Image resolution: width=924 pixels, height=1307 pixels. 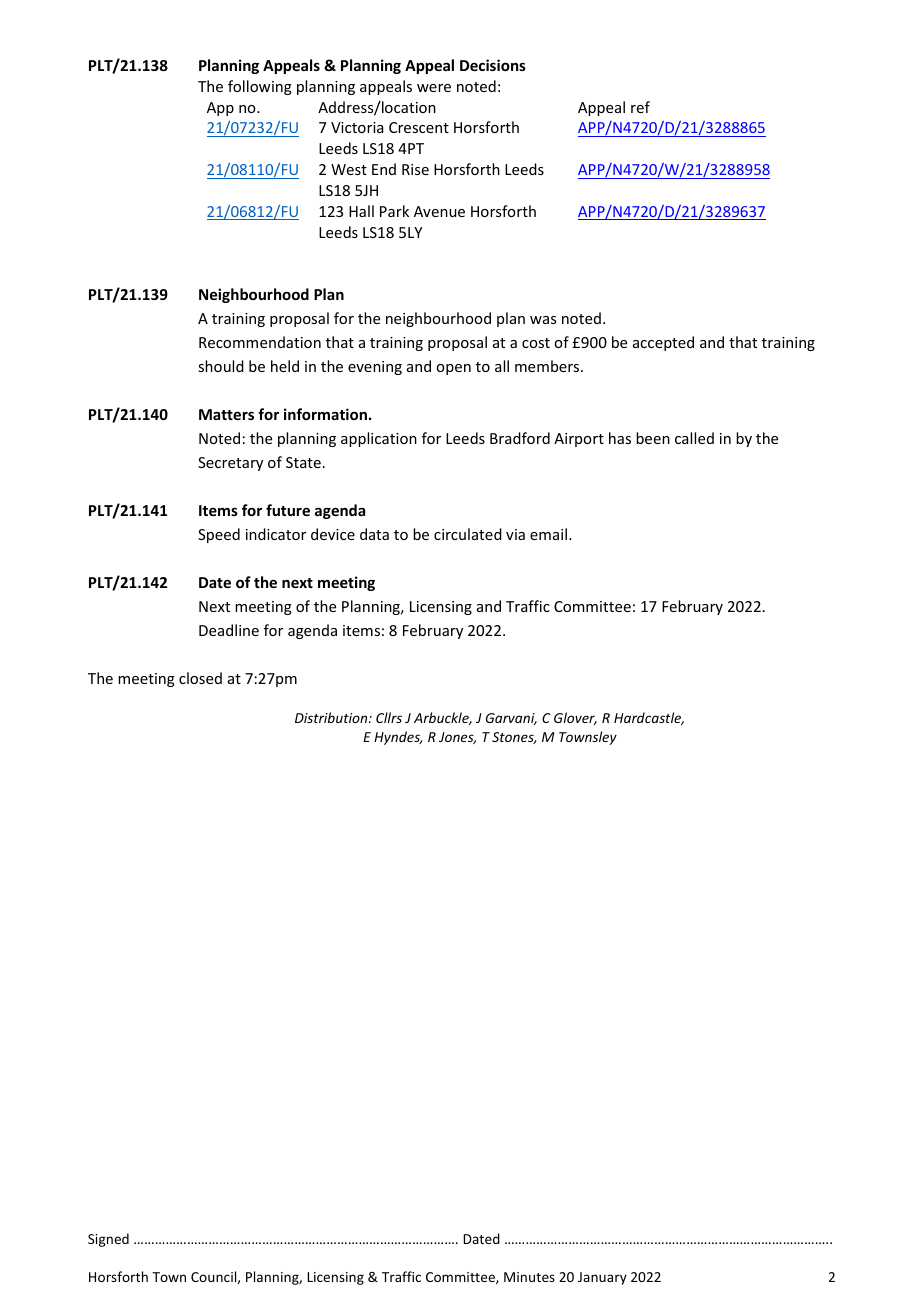 What do you see at coordinates (620, 438) in the screenshot?
I see `has` at bounding box center [620, 438].
